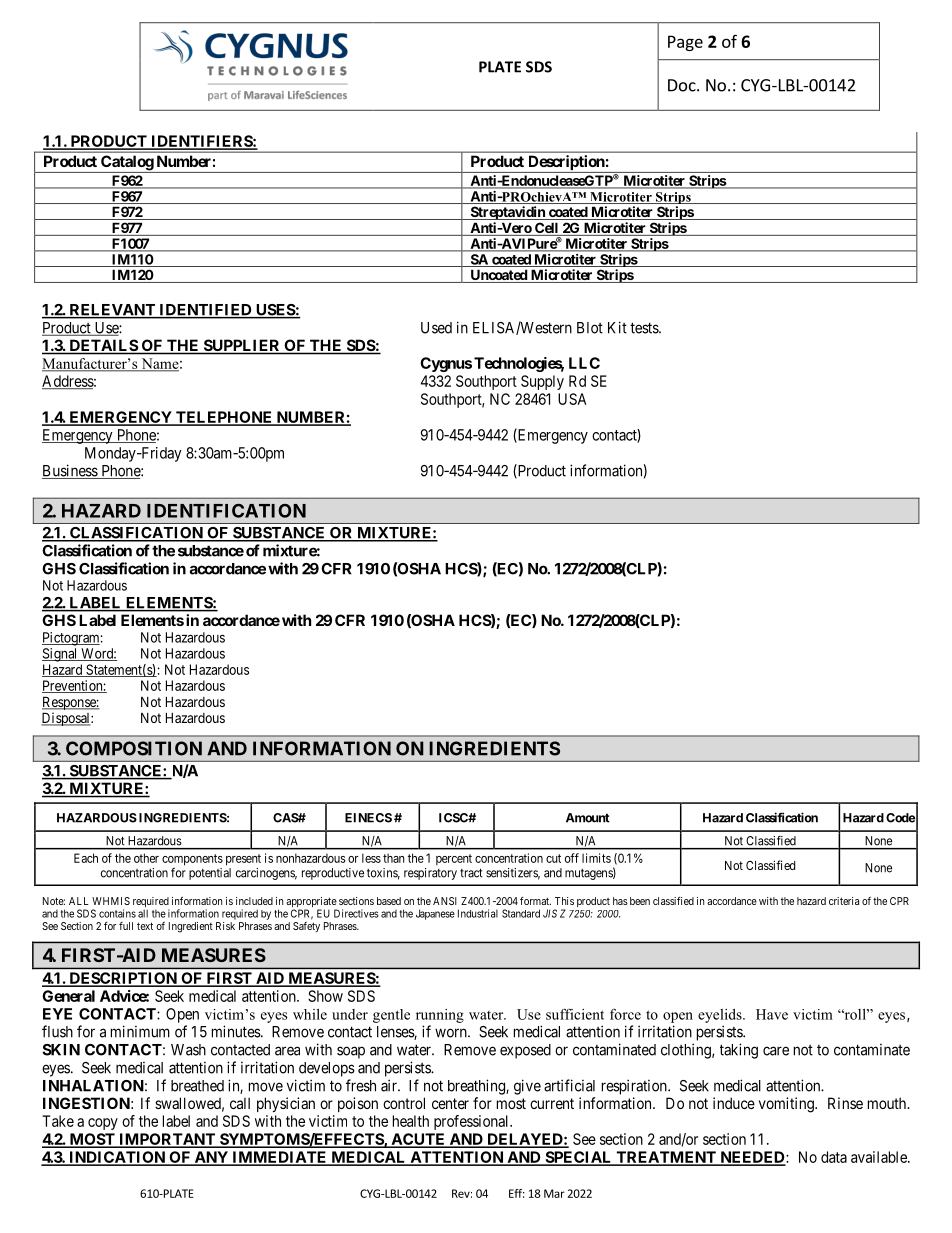  I want to click on Page, so click(685, 43).
